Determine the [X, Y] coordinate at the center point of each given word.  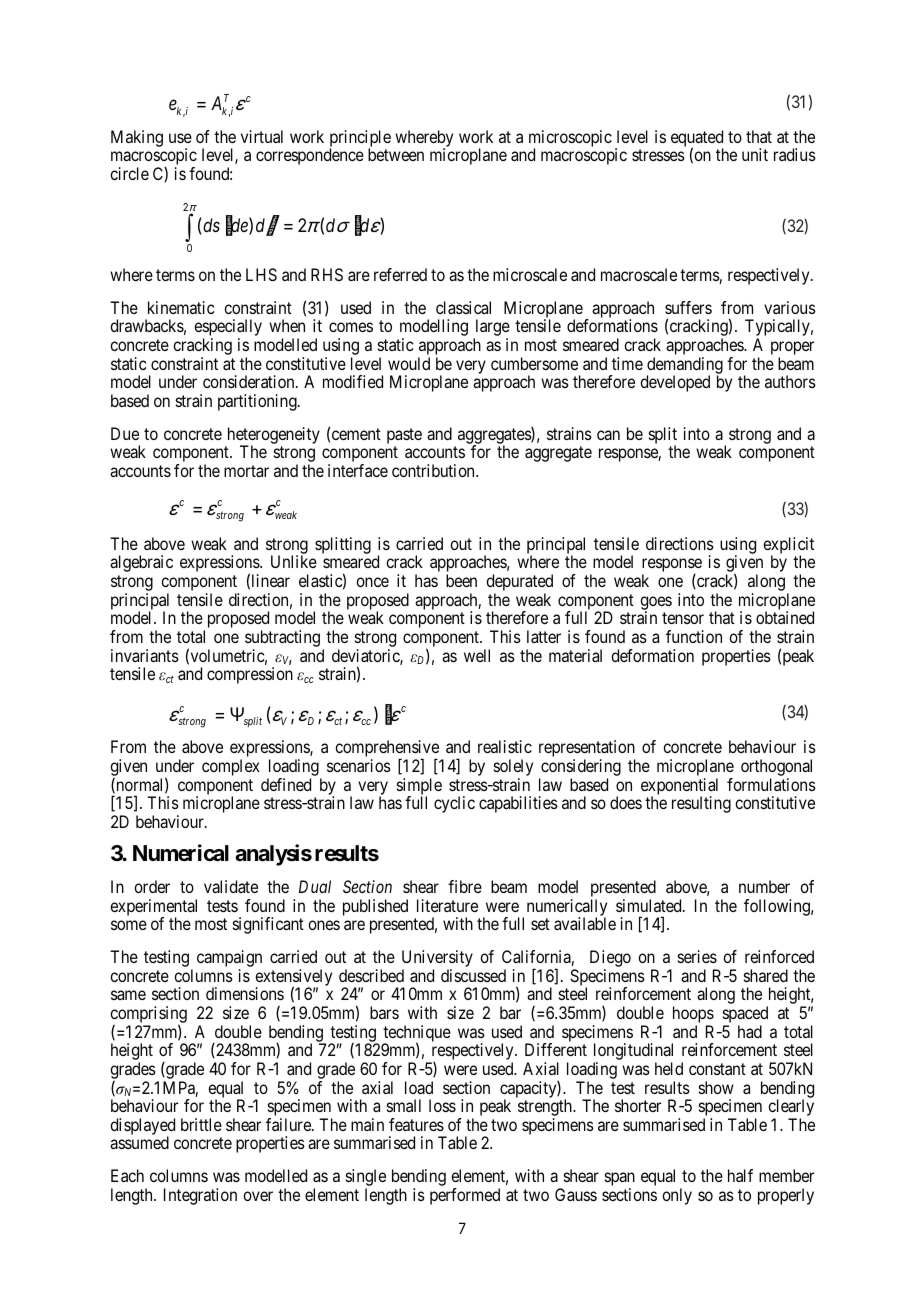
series [697, 956]
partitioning [258, 402]
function [694, 636]
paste [404, 436]
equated [697, 140]
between [396, 154]
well [477, 655]
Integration [200, 1196]
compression [250, 675]
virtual [262, 136]
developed [675, 383]
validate [231, 886]
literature [447, 905]
